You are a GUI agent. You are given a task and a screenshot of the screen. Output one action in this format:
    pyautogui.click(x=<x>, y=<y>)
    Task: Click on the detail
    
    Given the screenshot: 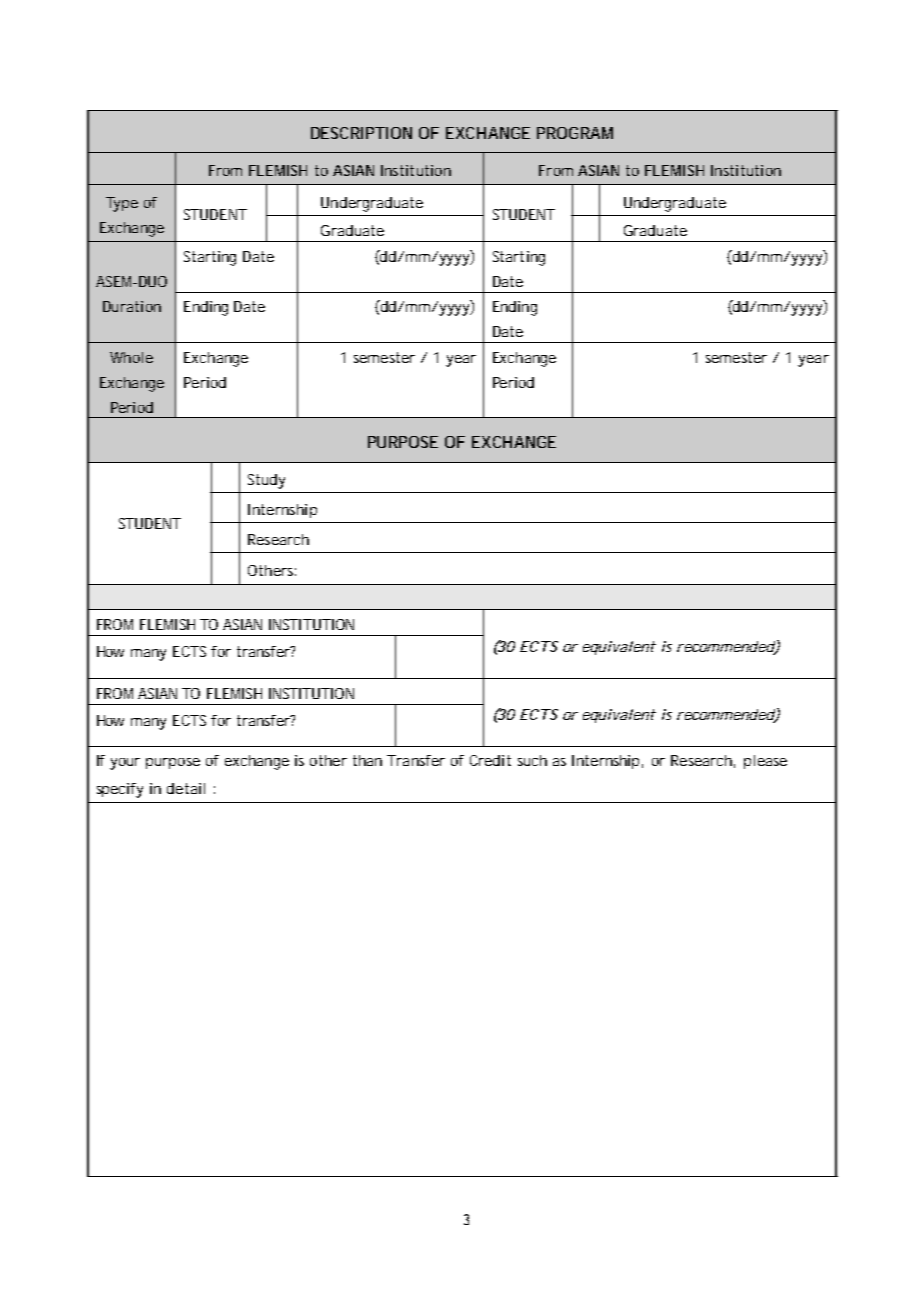 What is the action you would take?
    pyautogui.click(x=186, y=788)
